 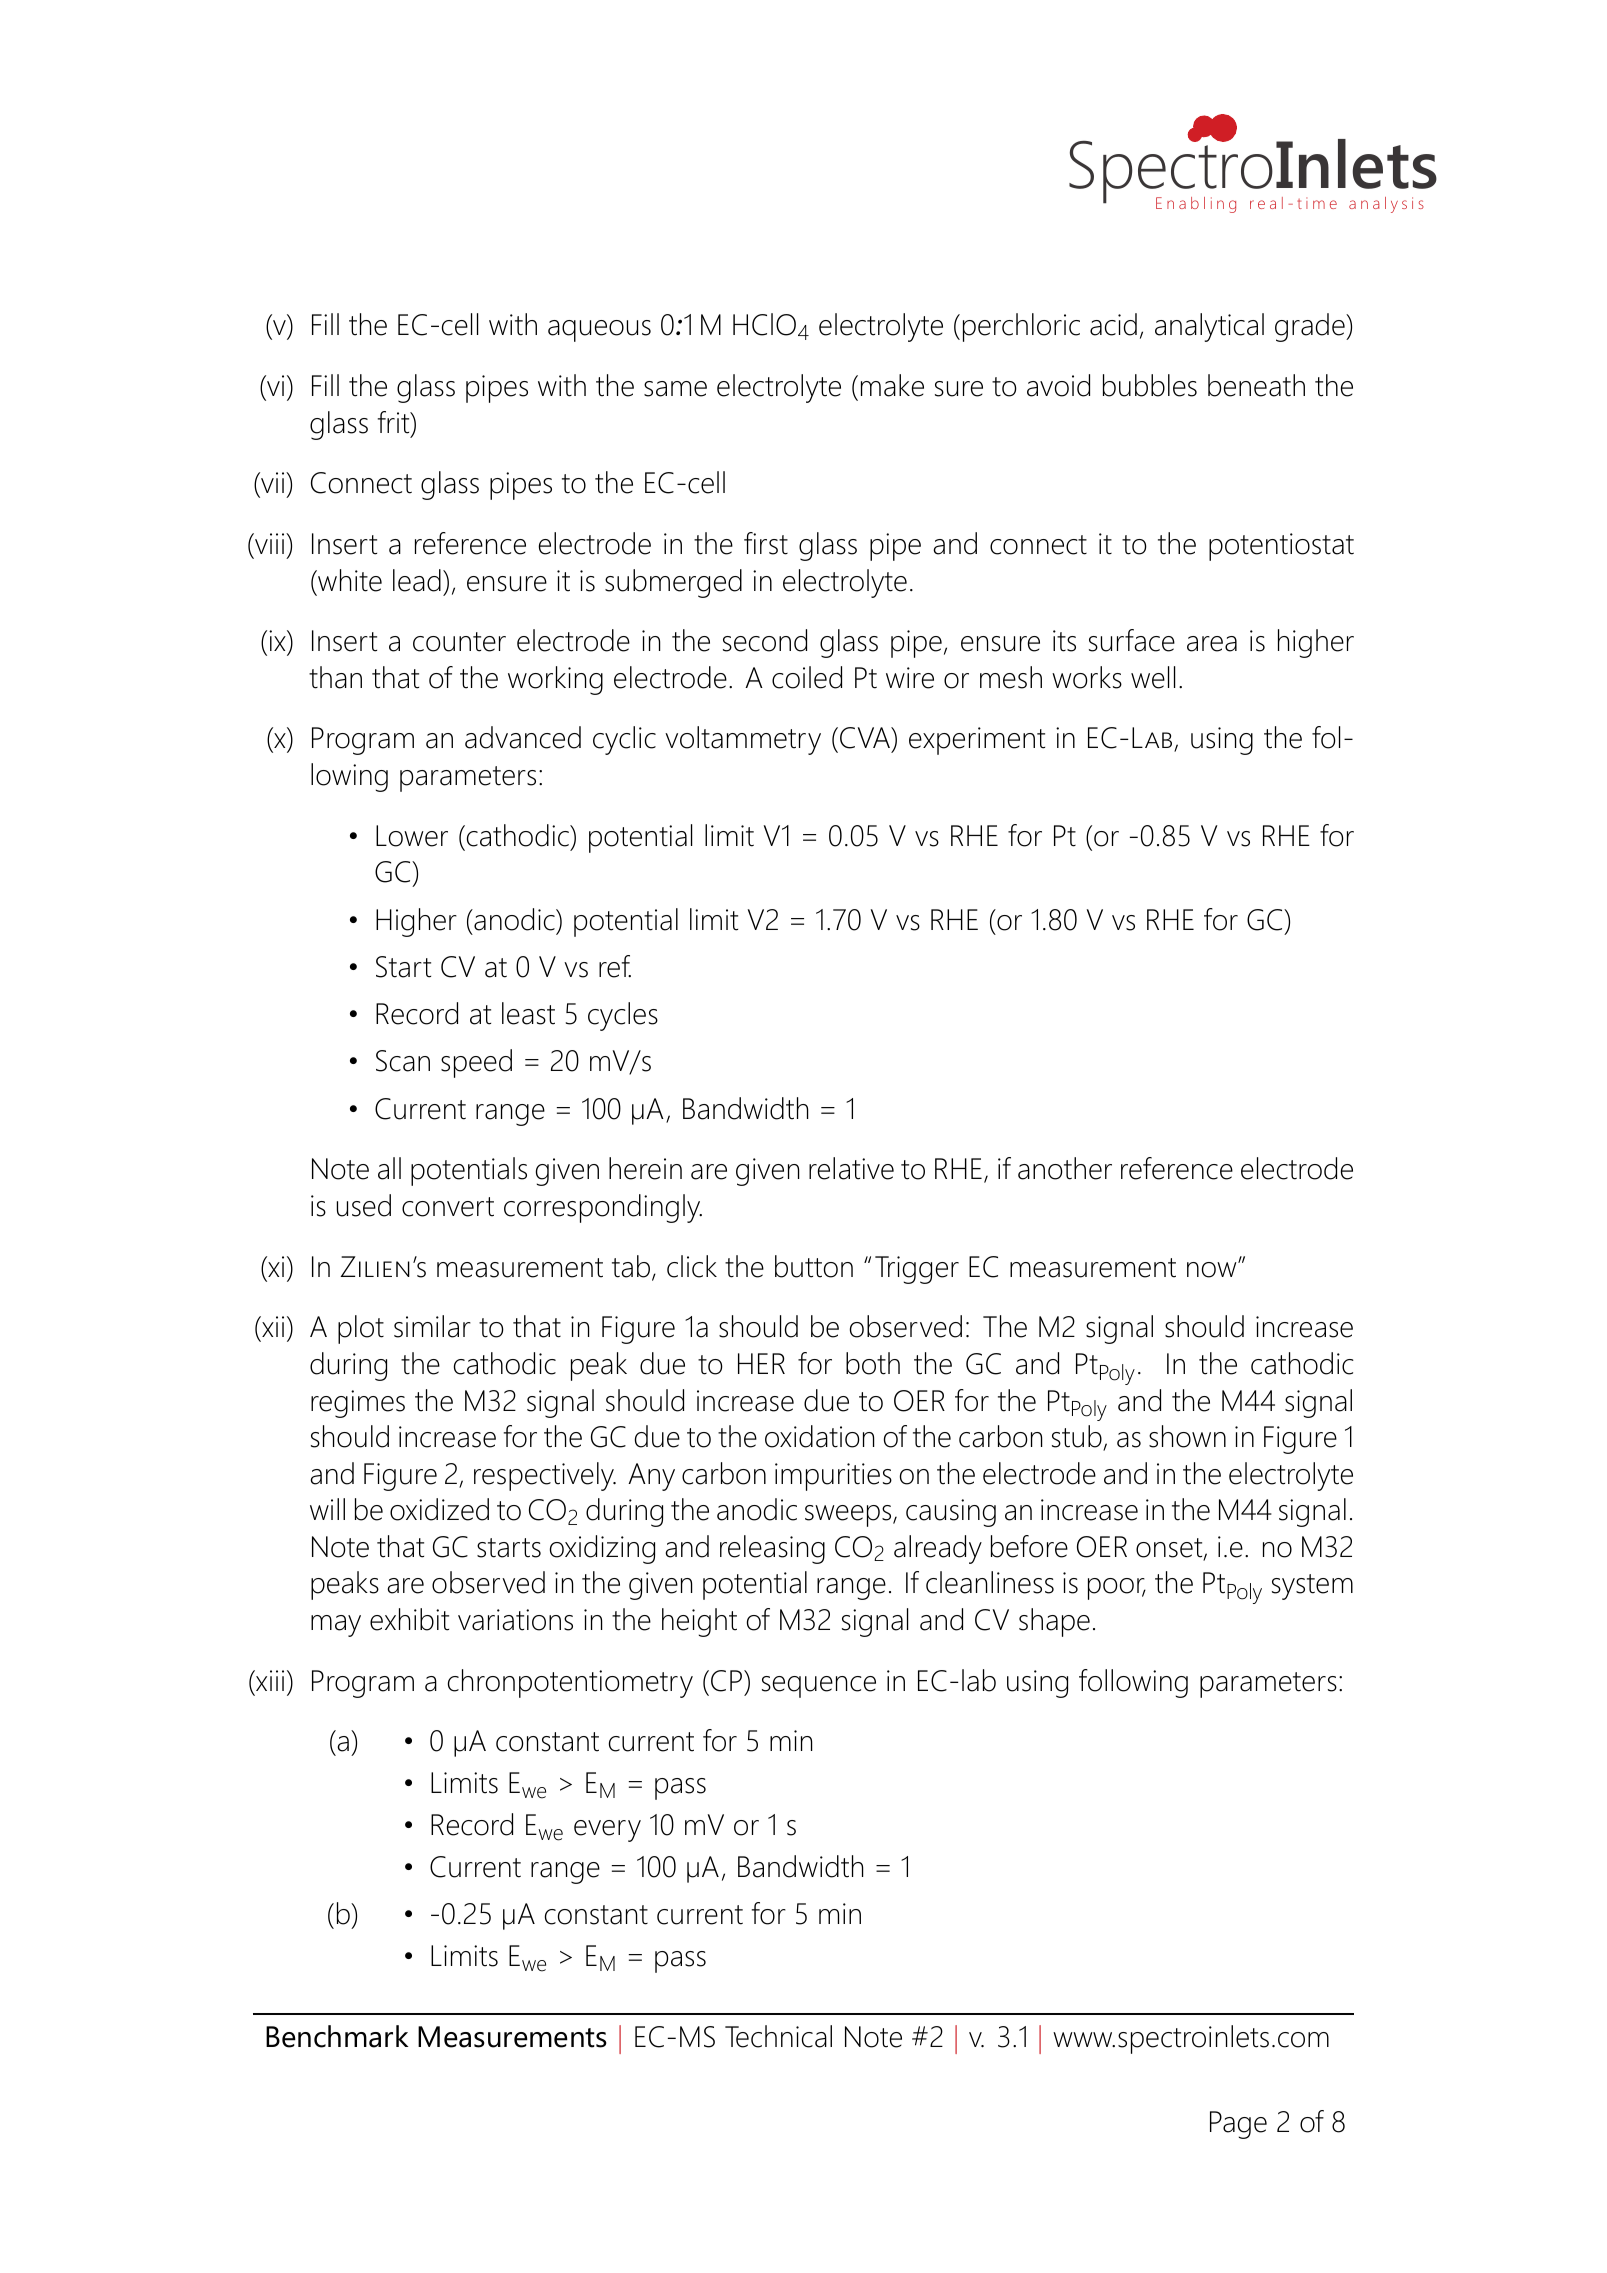 What do you see at coordinates (892, 385) in the screenshot?
I see `make` at bounding box center [892, 385].
